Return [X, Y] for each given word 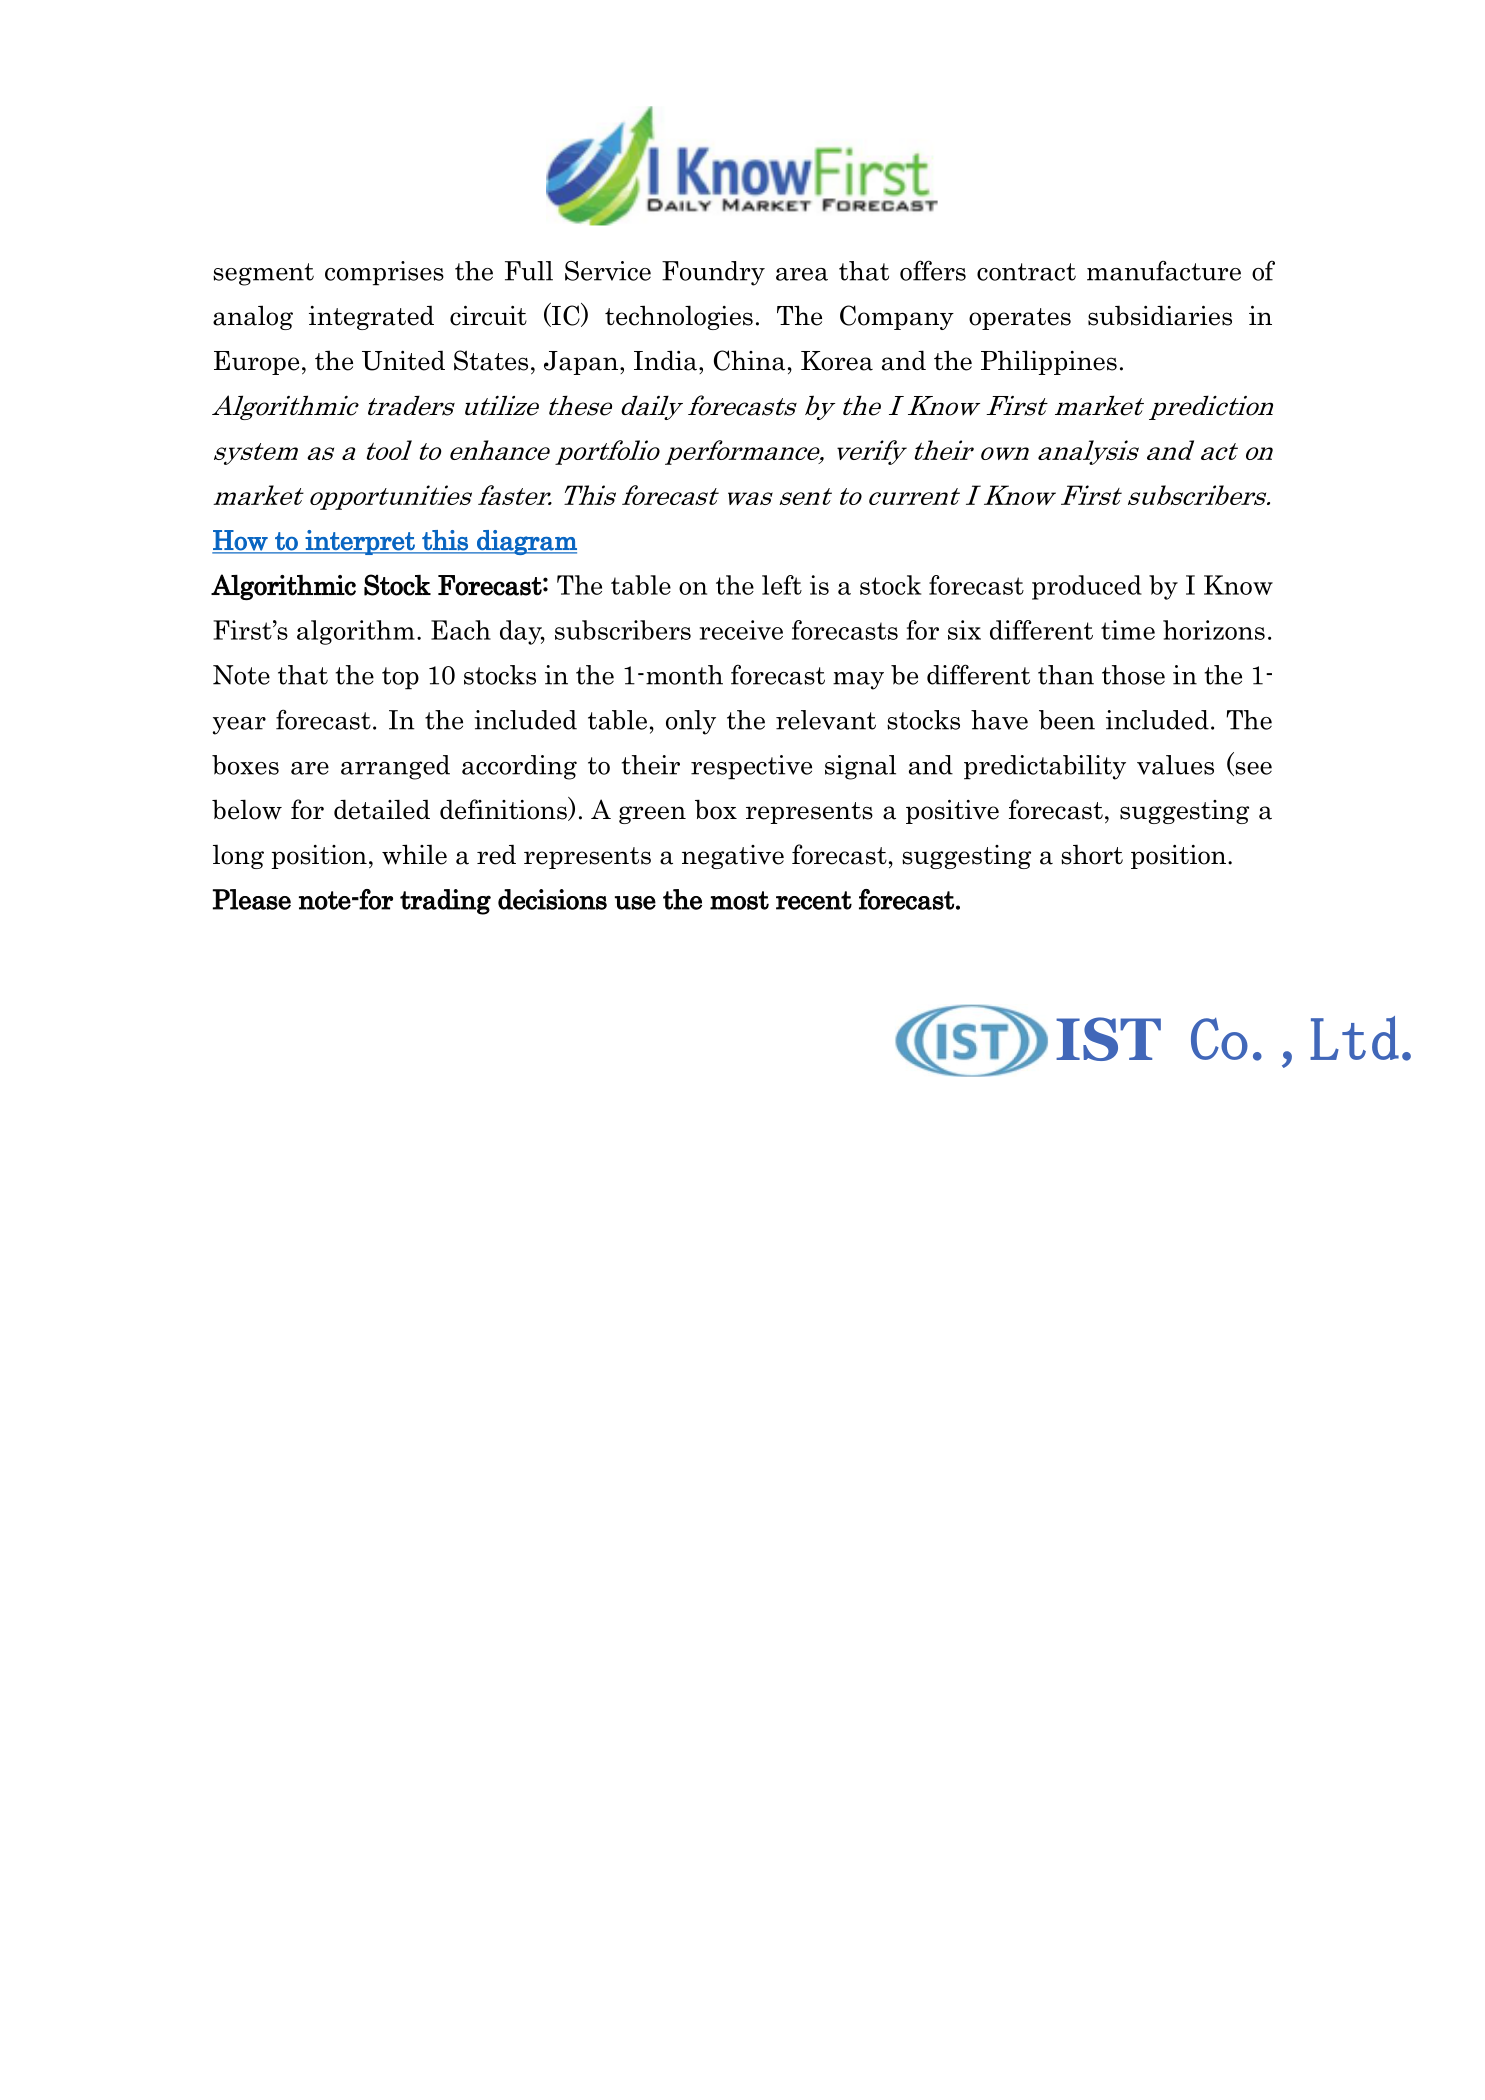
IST [1108, 1039]
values [1175, 765]
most [739, 900]
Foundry [713, 273]
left [782, 585]
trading [445, 902]
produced [1087, 587]
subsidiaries [1160, 315]
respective [751, 767]
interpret [360, 542]
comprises [384, 273]
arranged [395, 767]
